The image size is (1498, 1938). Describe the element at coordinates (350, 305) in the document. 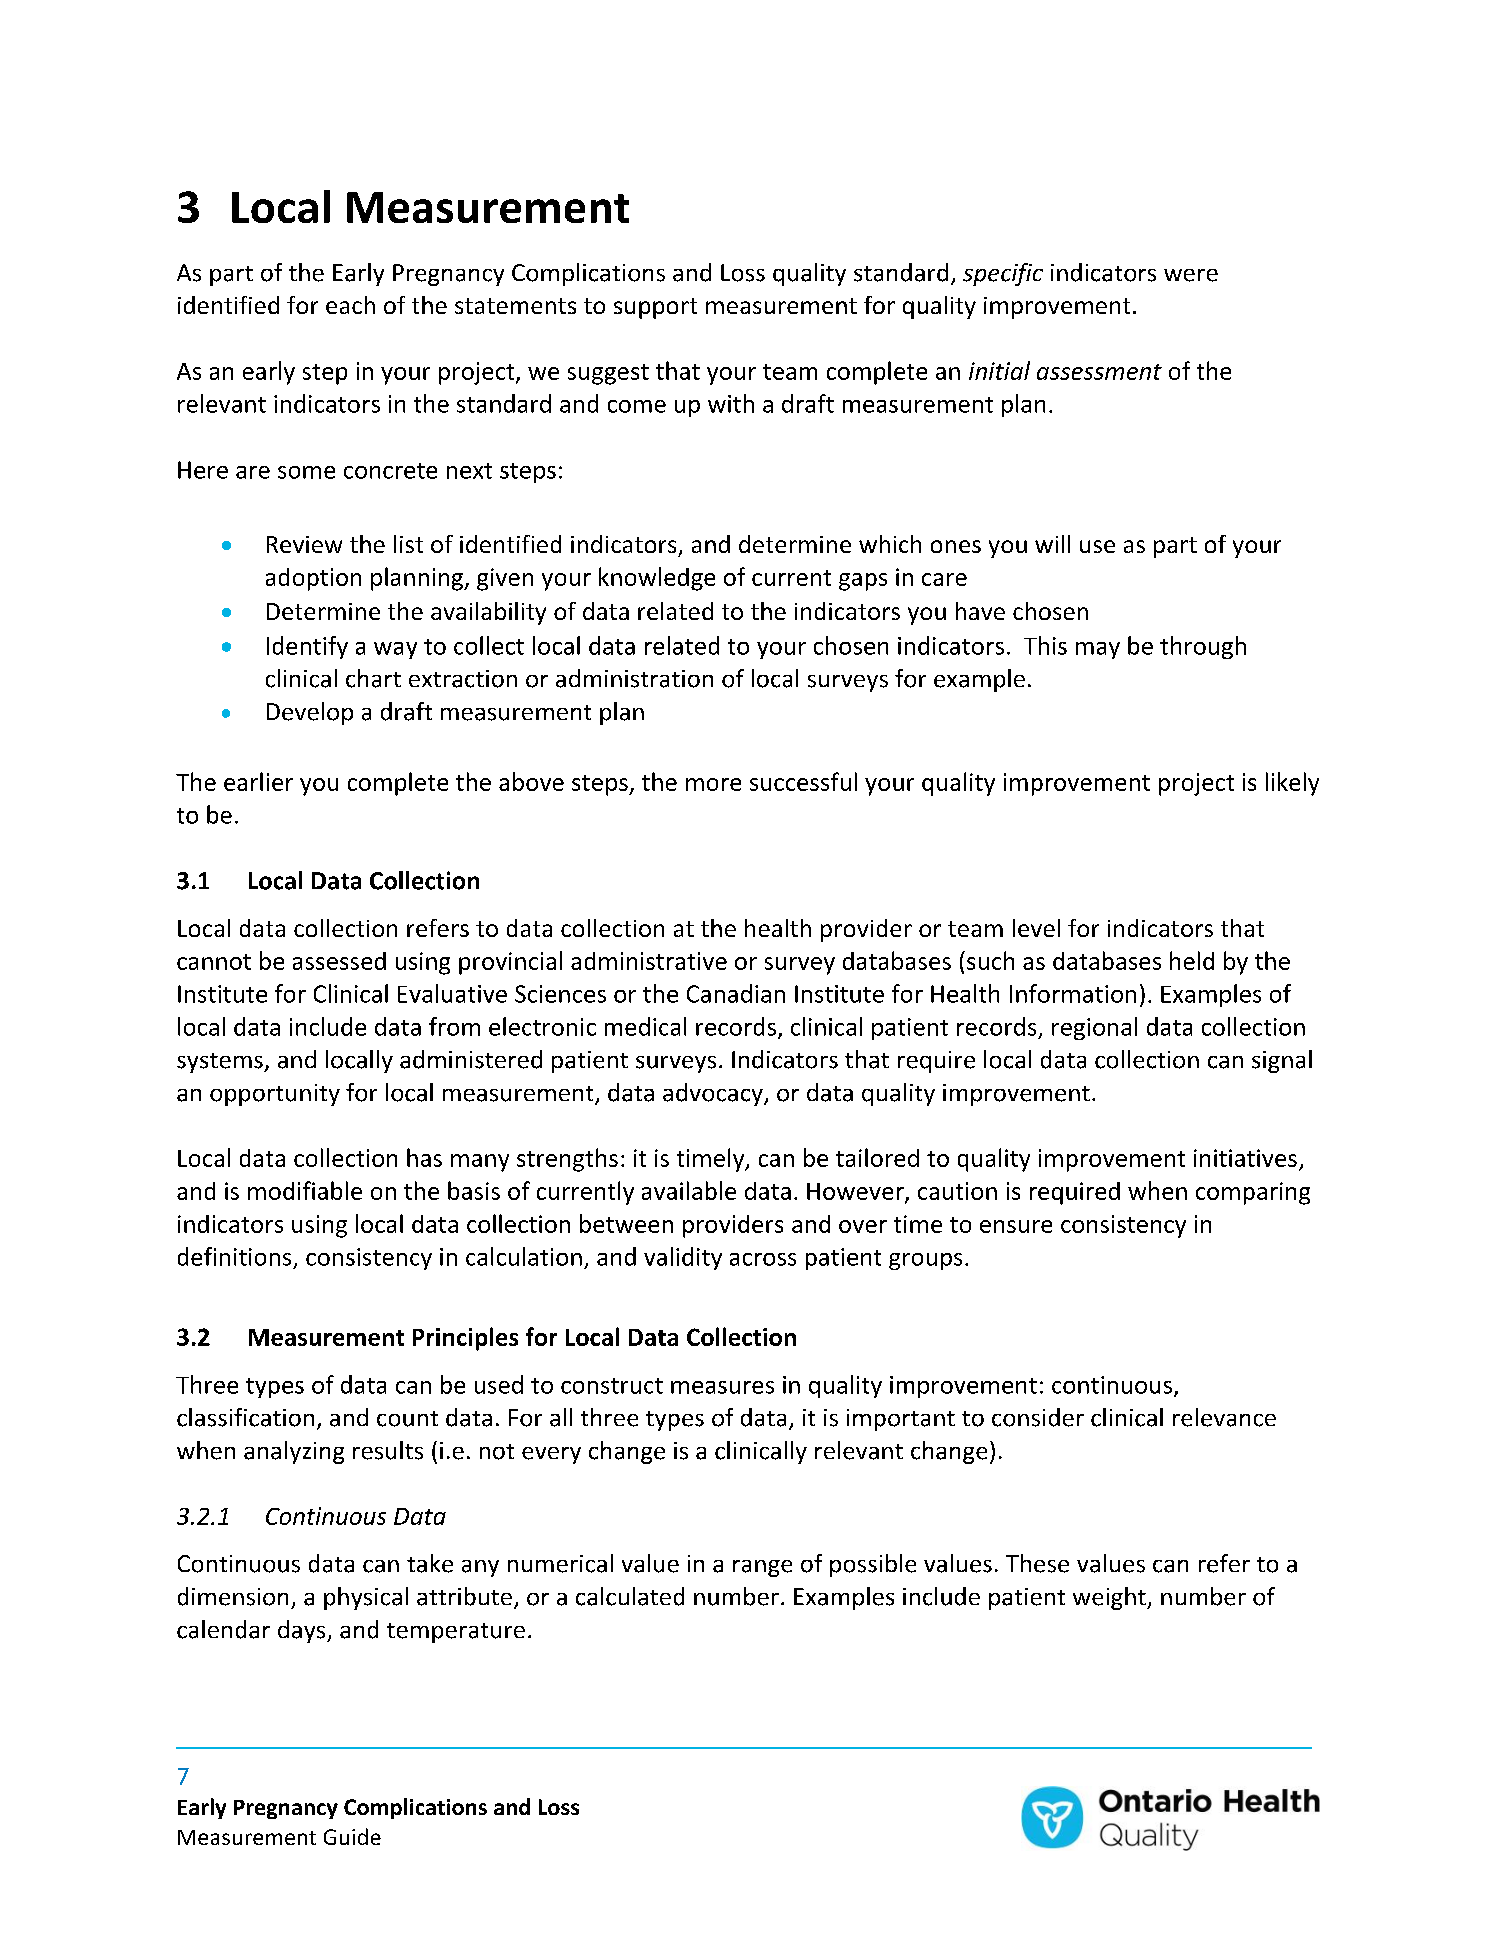

I see `each` at that location.
